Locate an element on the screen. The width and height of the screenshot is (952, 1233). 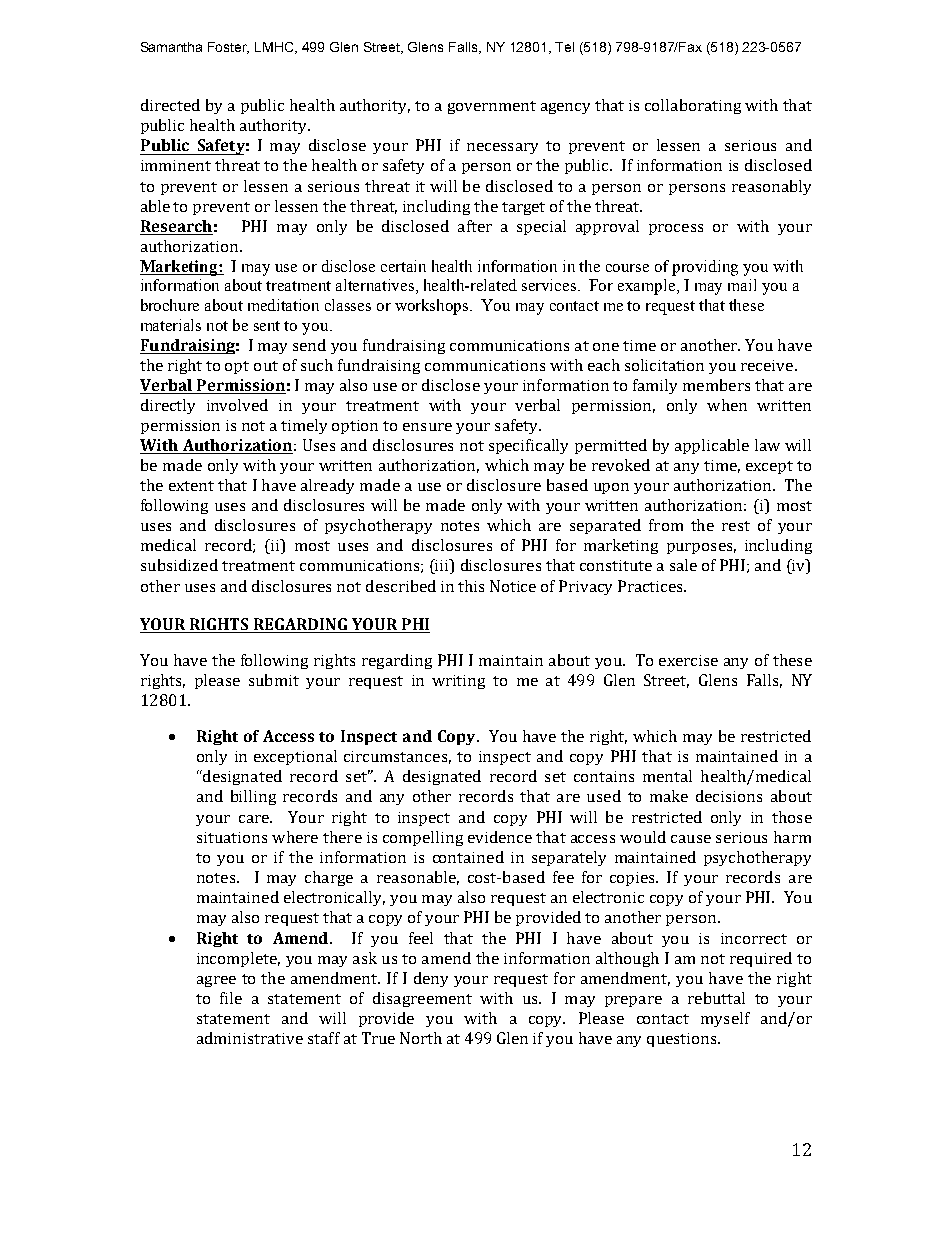
mail is located at coordinates (742, 285).
